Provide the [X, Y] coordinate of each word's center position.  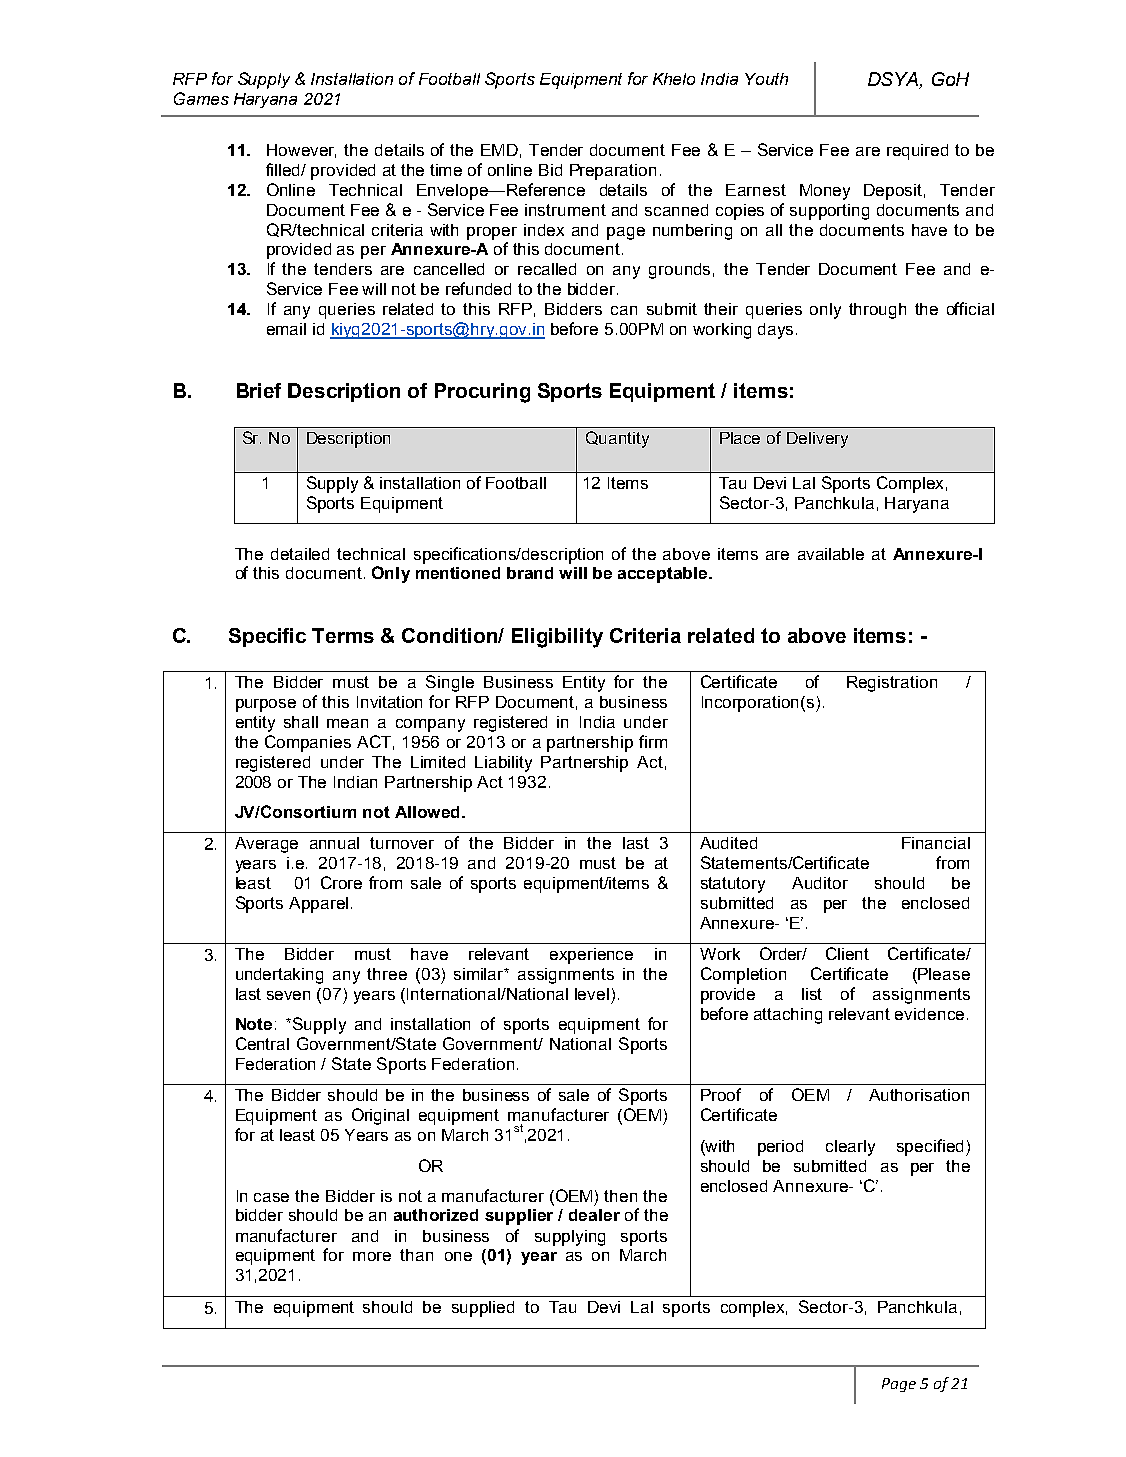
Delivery [817, 440]
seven [288, 995]
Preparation [613, 172]
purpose [266, 705]
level [592, 994]
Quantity [617, 439]
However [301, 151]
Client [847, 953]
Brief [259, 390]
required [917, 152]
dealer [594, 1215]
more [372, 1256]
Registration [892, 684]
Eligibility [557, 638]
